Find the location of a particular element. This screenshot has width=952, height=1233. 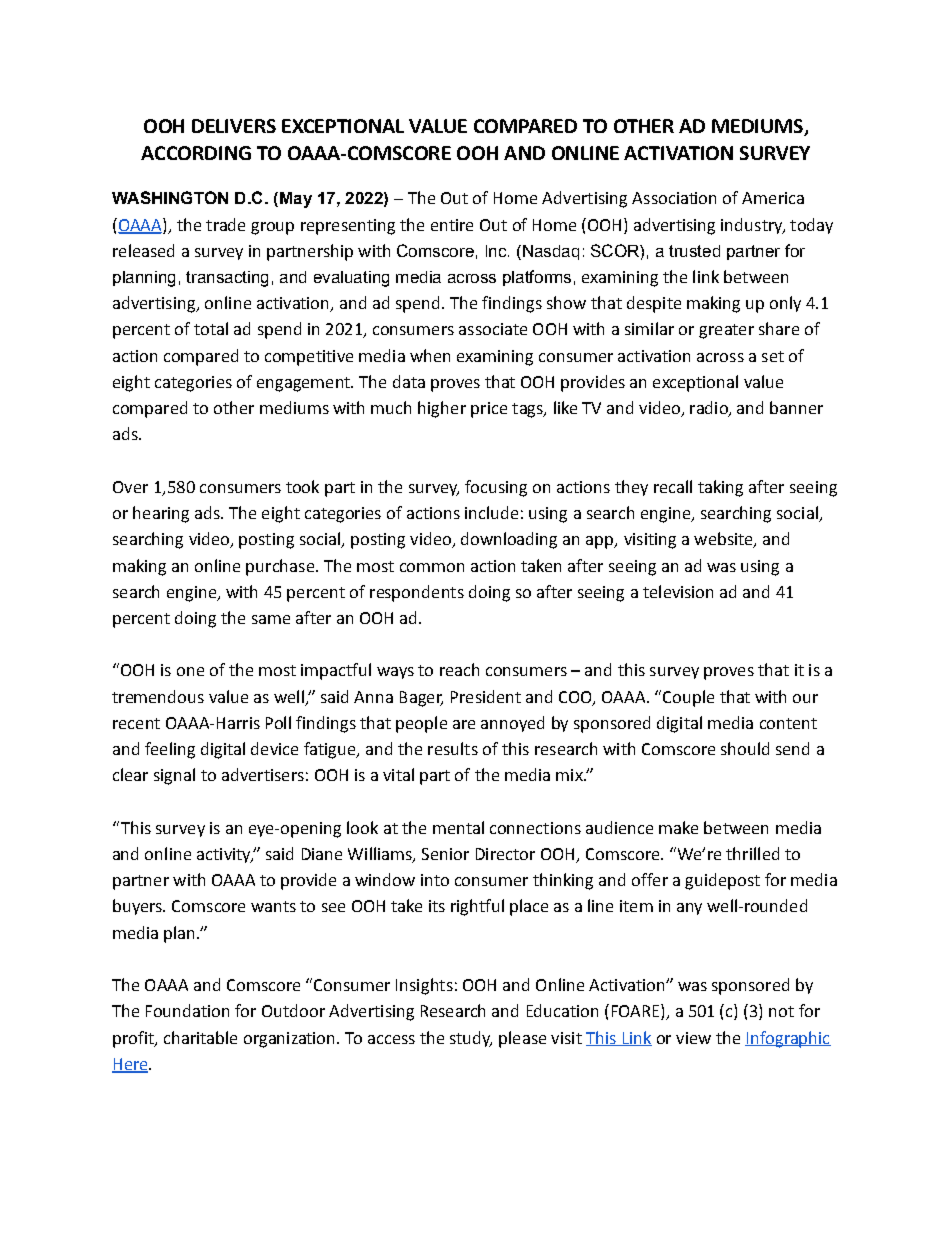

respondents is located at coordinates (417, 593).
